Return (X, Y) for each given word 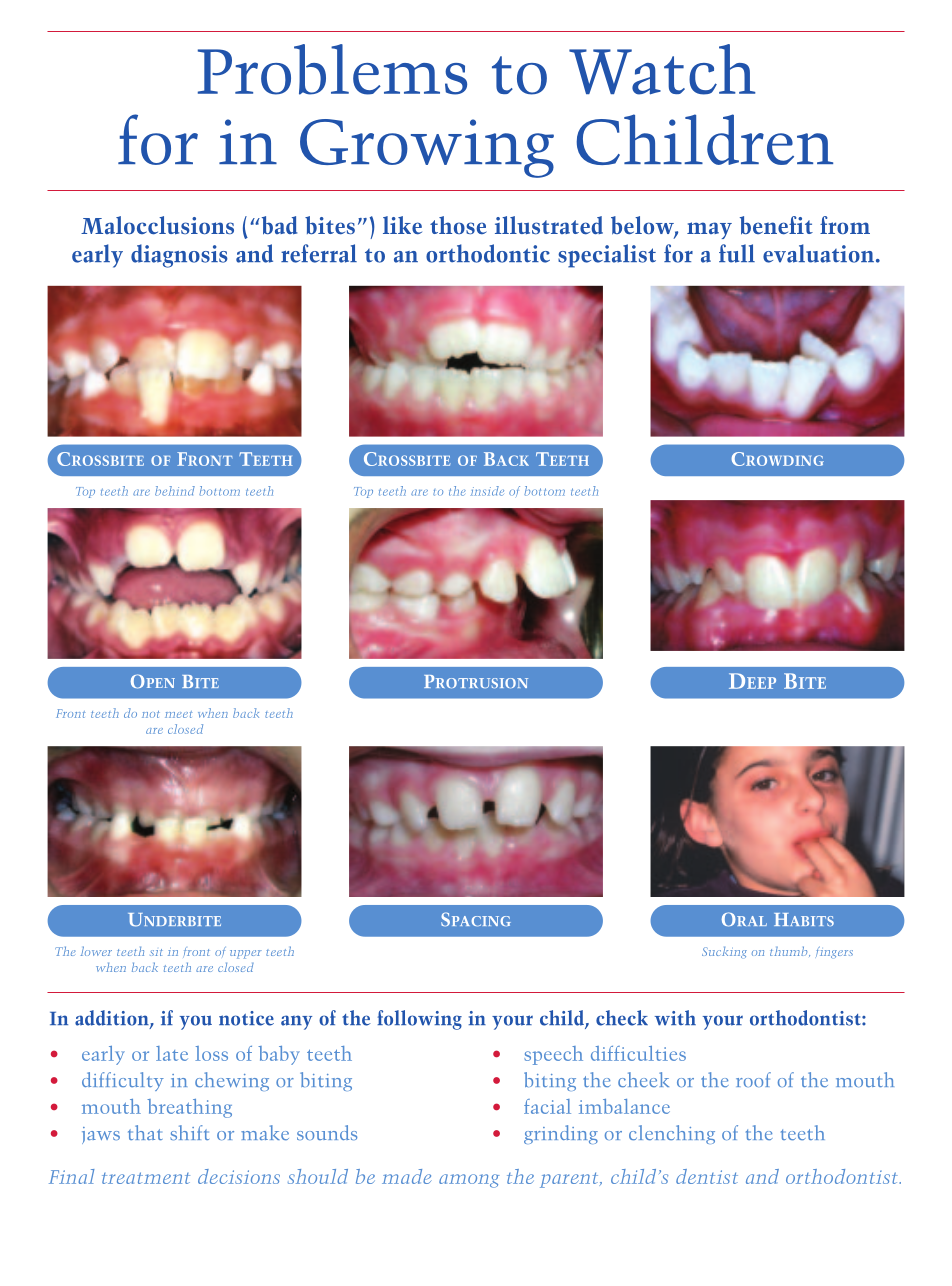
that (145, 1132)
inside (487, 491)
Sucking (724, 952)
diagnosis (179, 256)
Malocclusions (157, 225)
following (419, 1020)
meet (178, 714)
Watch (662, 69)
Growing (427, 148)
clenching (672, 1134)
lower (96, 951)
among (469, 1181)
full (737, 253)
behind (175, 491)
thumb (790, 951)
